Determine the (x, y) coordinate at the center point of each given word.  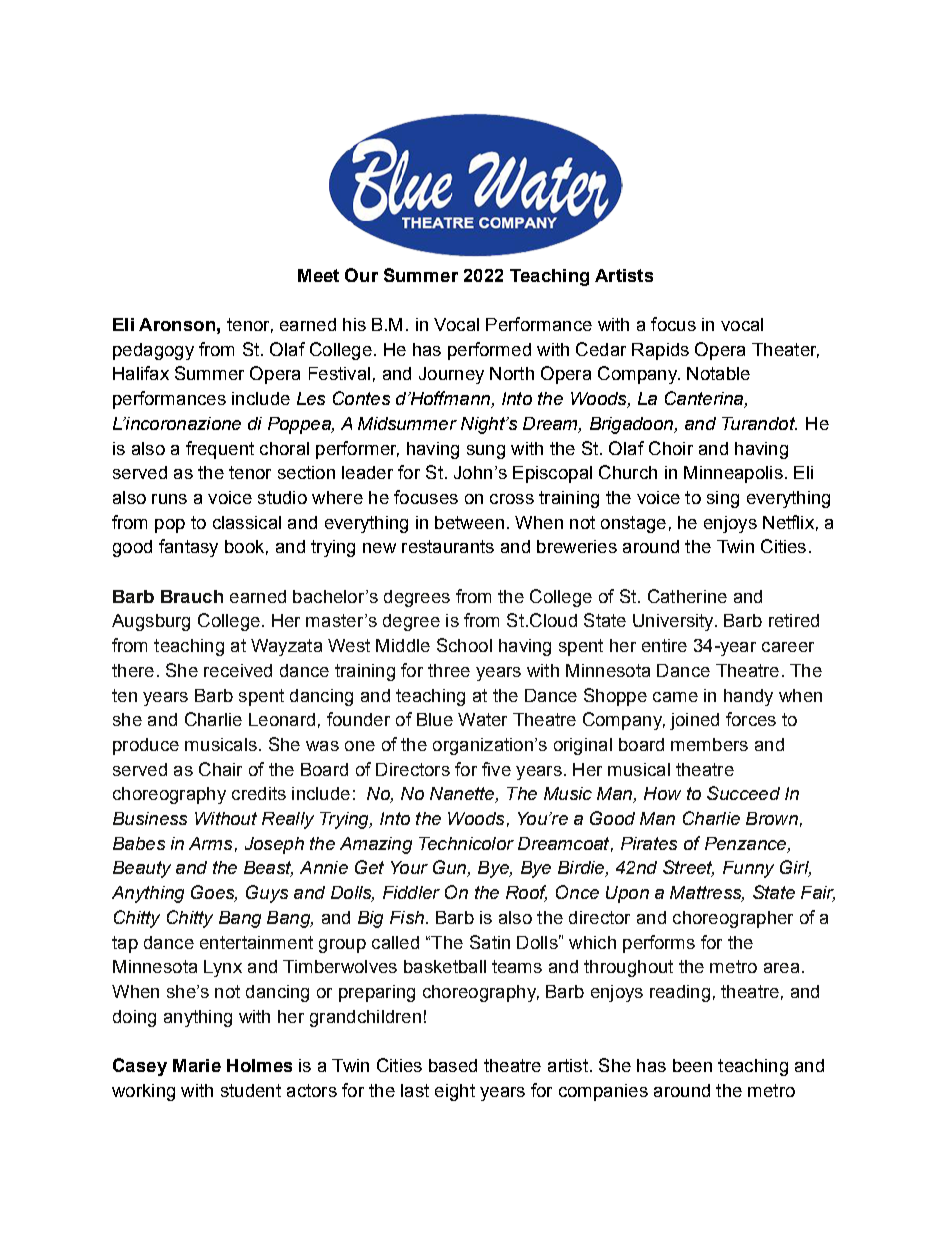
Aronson (177, 324)
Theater (785, 350)
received (238, 670)
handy (748, 697)
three (449, 670)
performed (489, 351)
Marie (197, 1065)
